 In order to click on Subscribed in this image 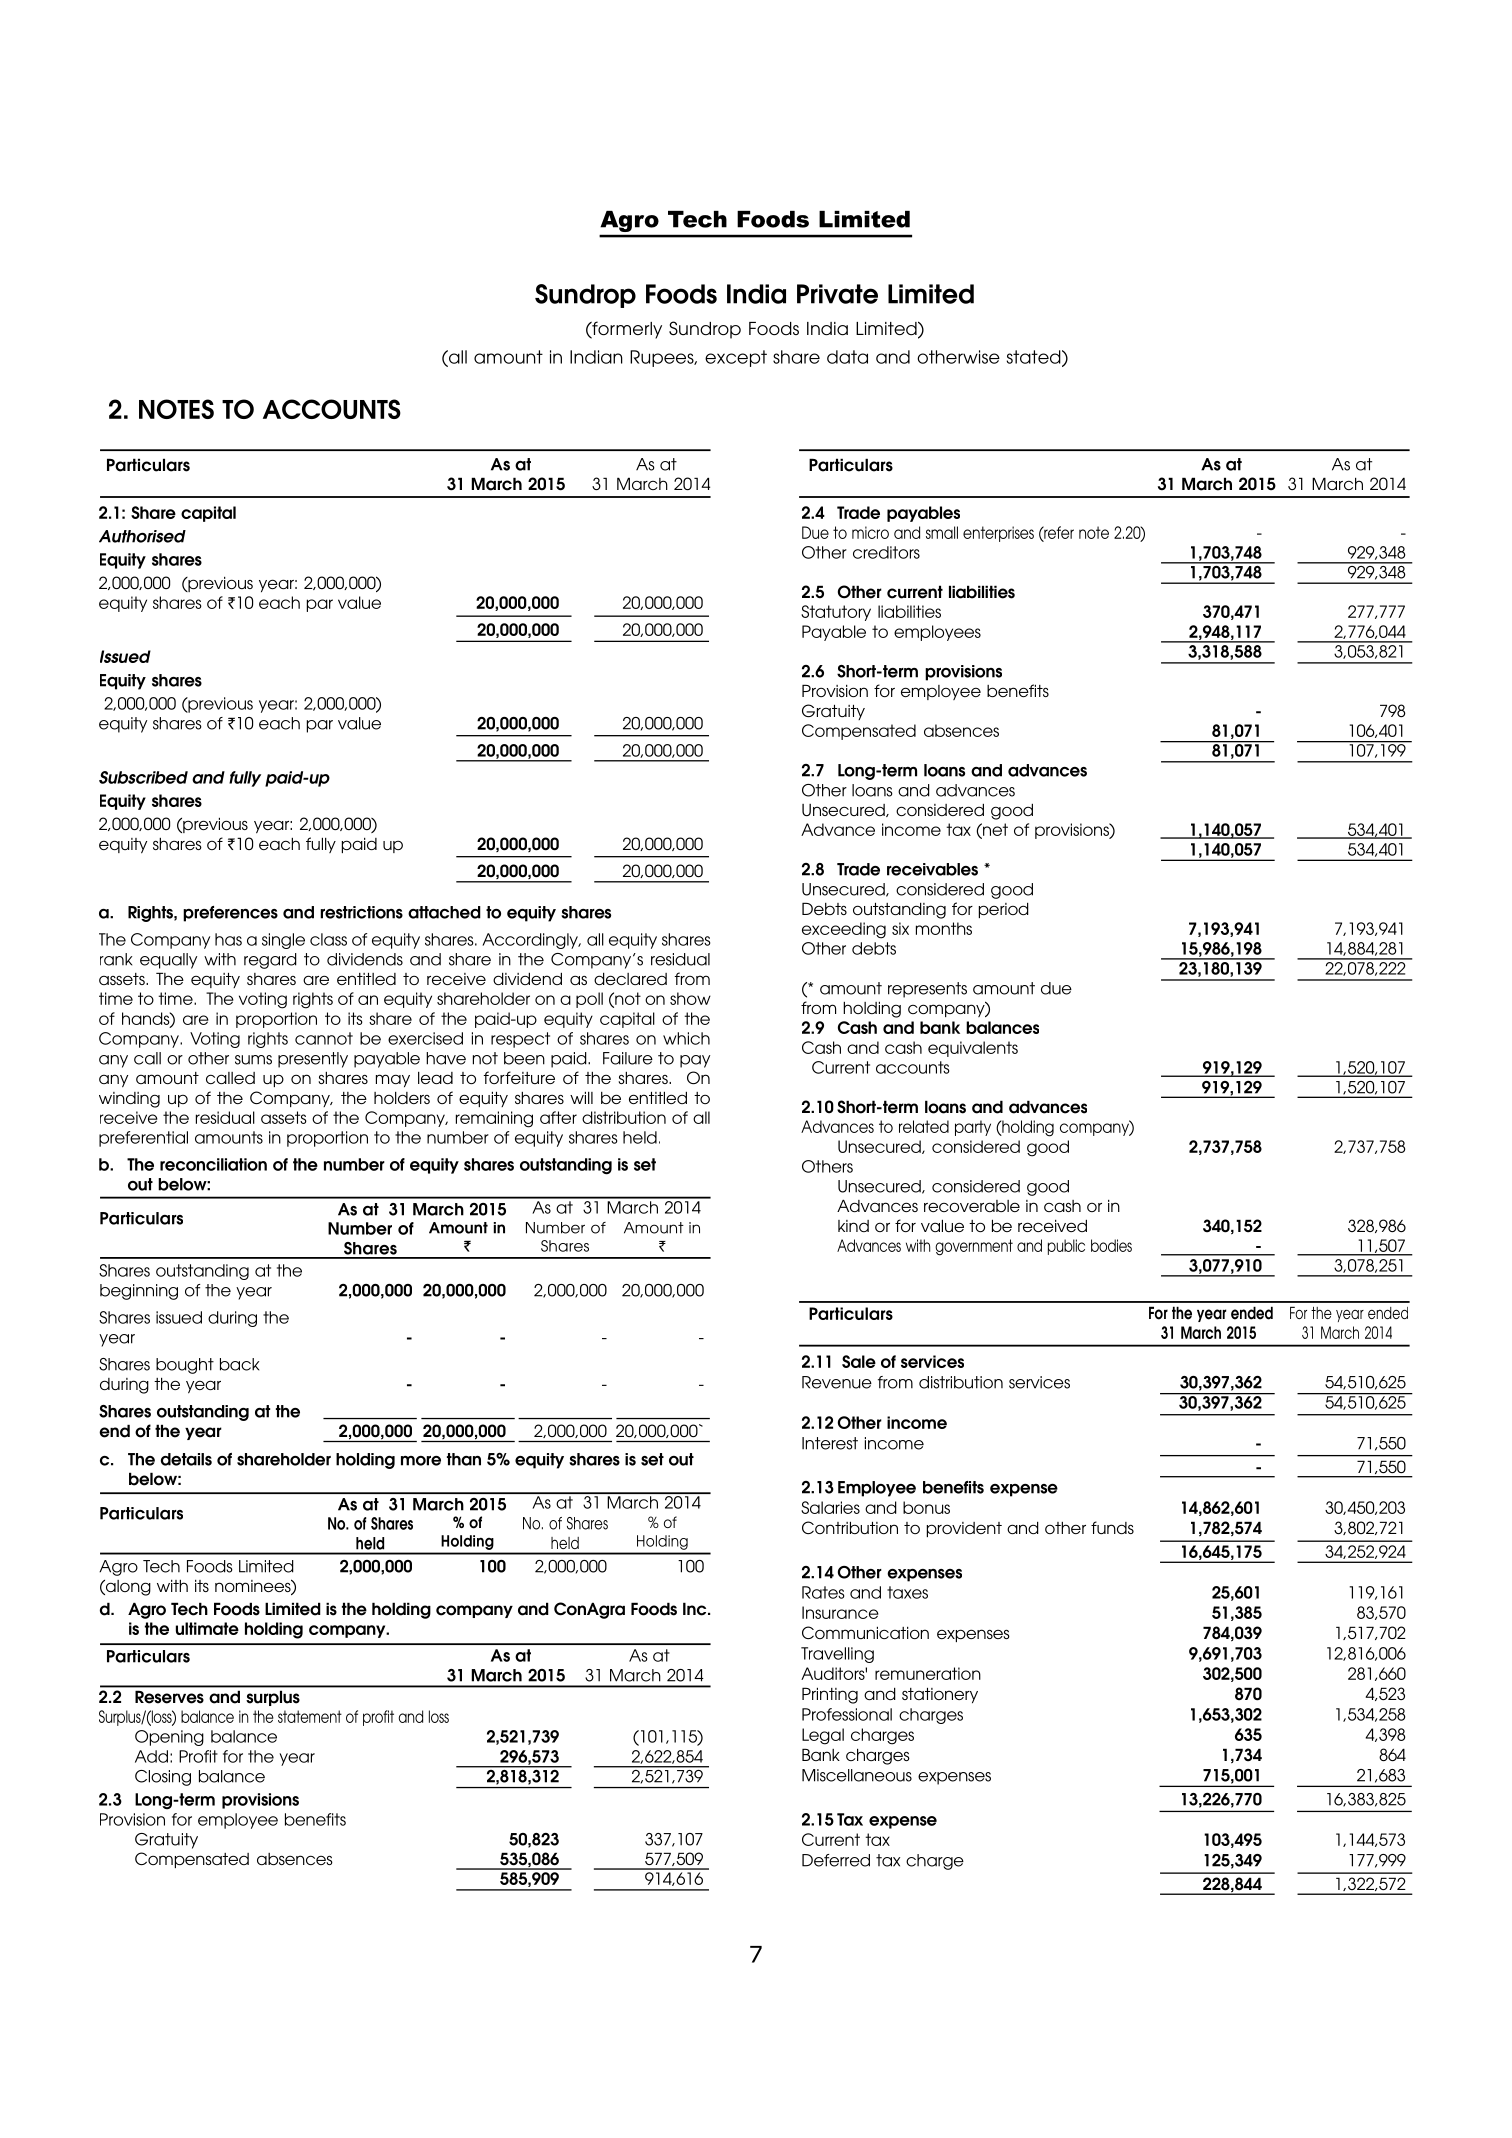, I will do `click(143, 777)`.
